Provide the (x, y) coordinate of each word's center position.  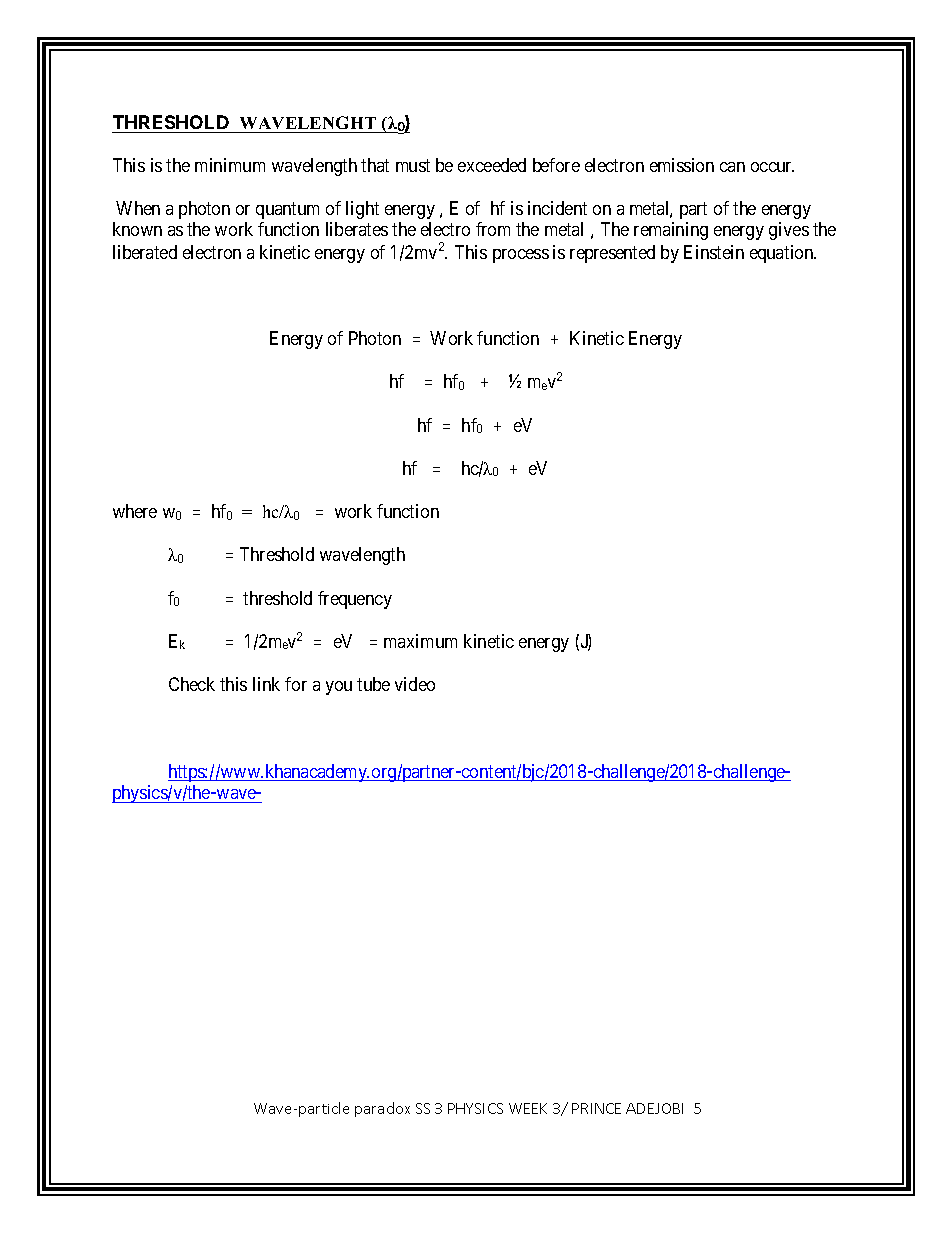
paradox (382, 1109)
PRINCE (596, 1108)
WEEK (528, 1108)
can (732, 167)
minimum (230, 165)
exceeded (492, 165)
